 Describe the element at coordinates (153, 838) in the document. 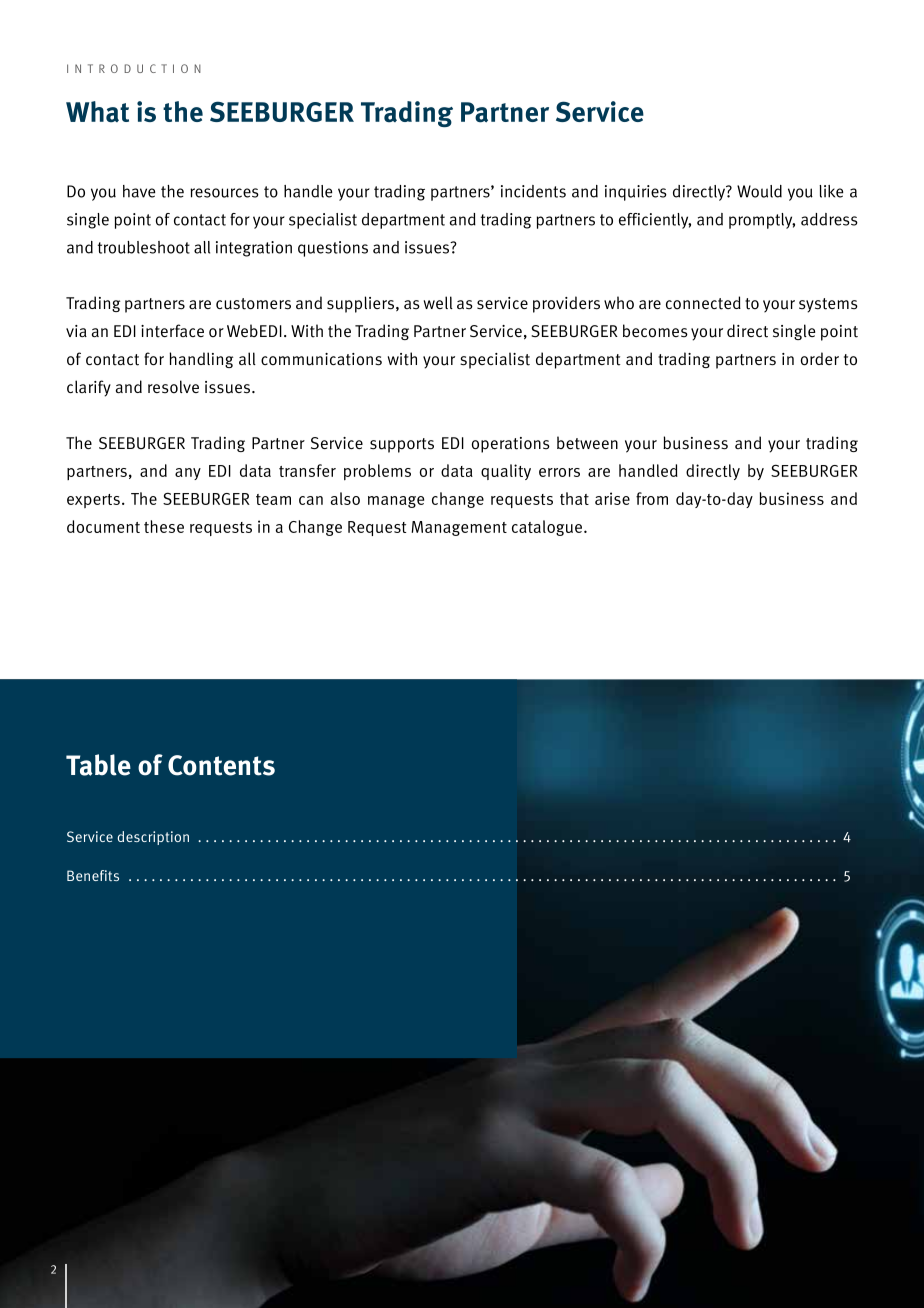

I see `description` at that location.
